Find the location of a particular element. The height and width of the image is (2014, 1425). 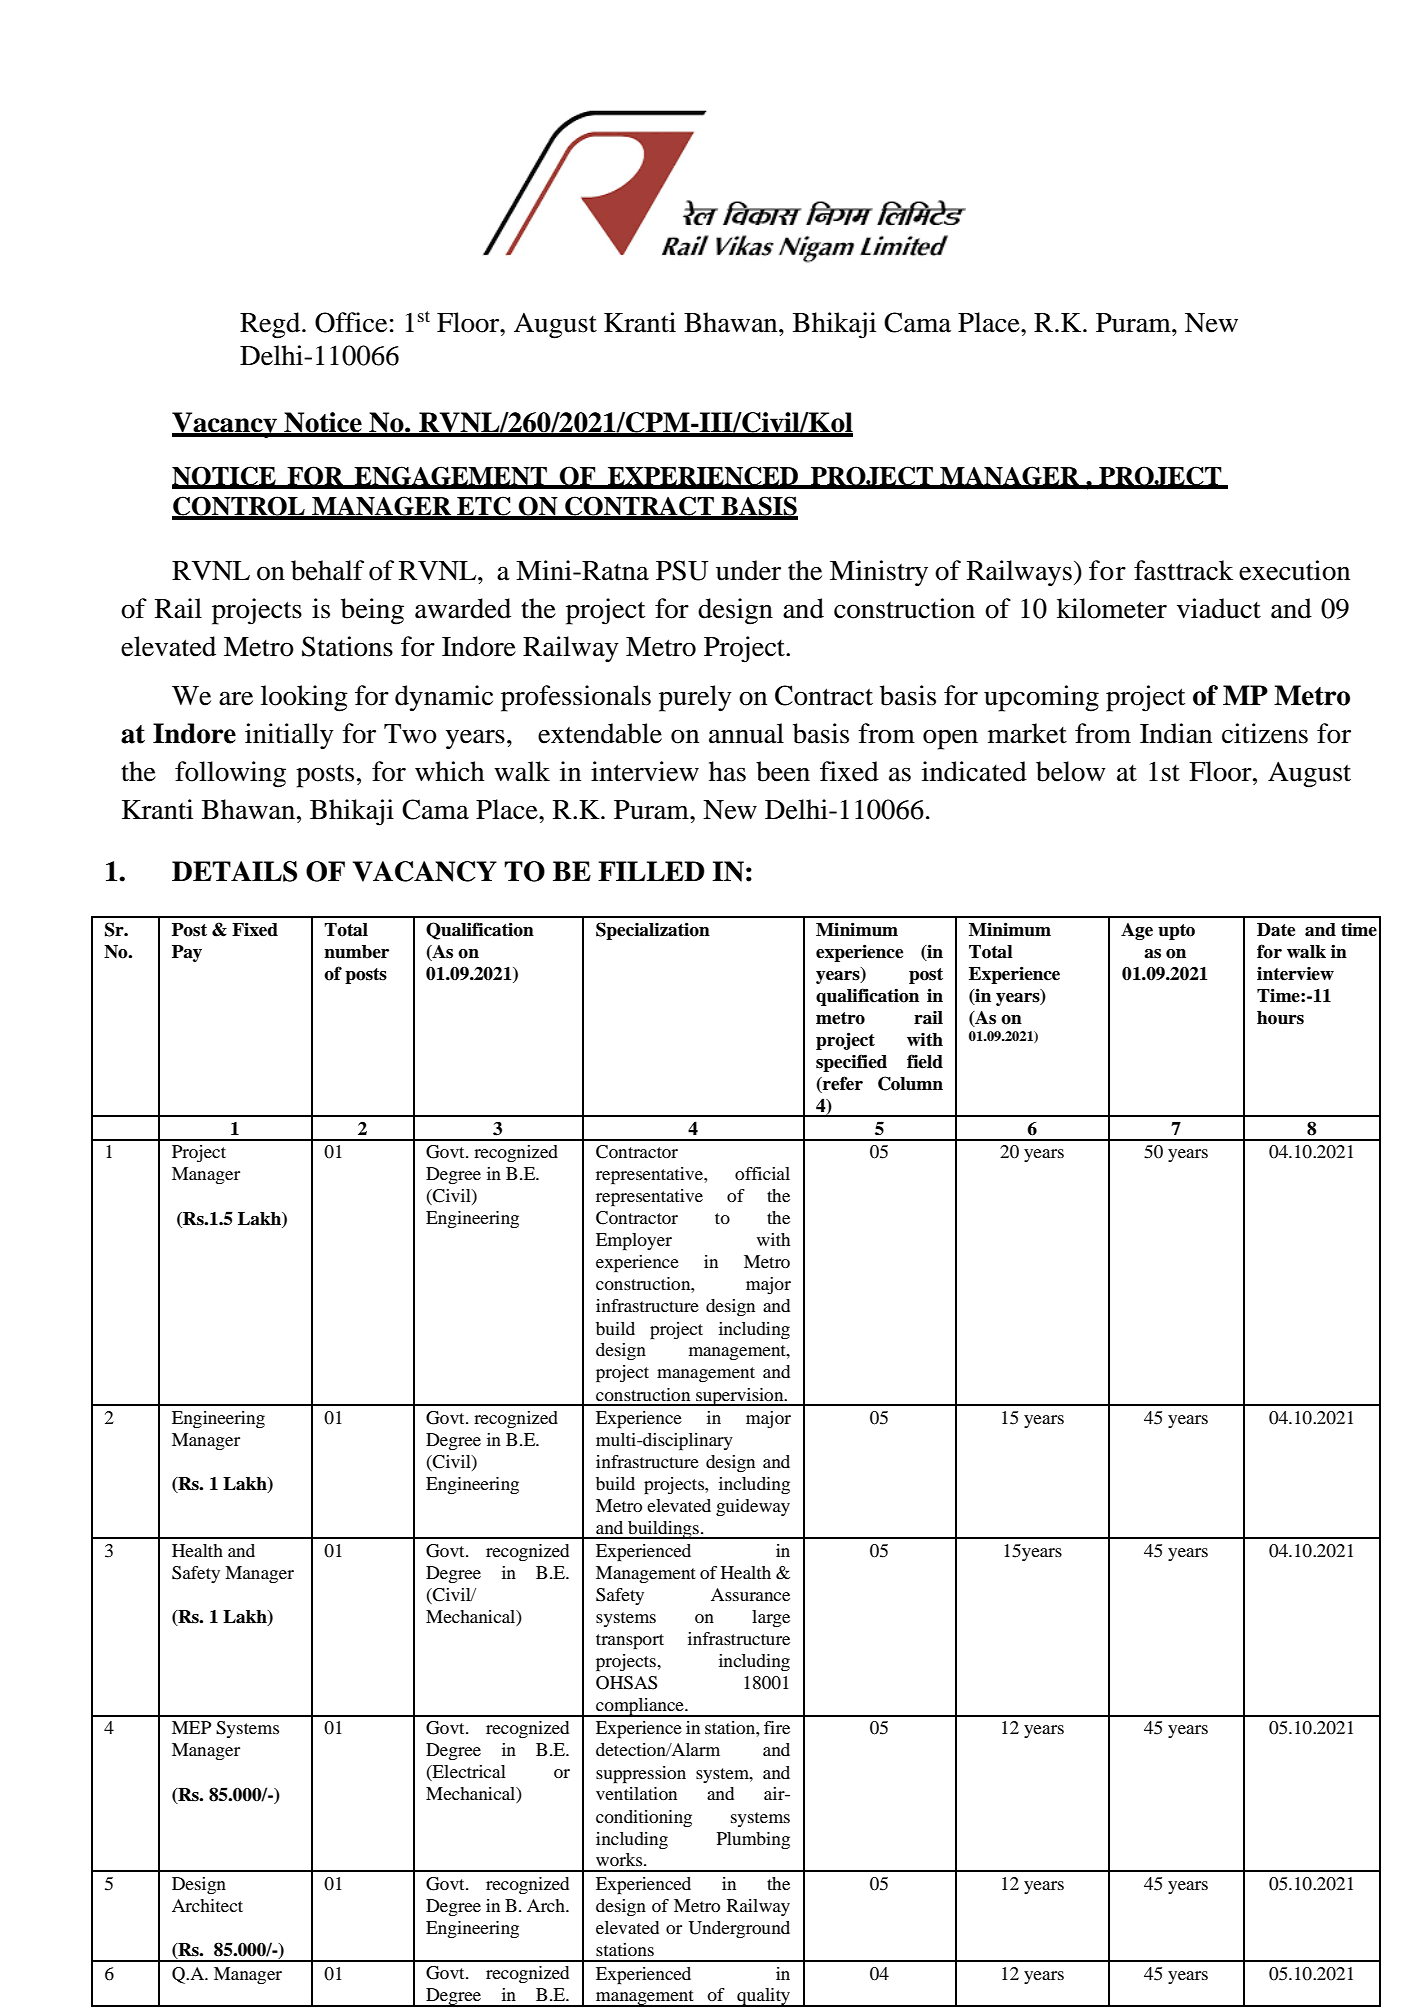

Indian is located at coordinates (1176, 733).
